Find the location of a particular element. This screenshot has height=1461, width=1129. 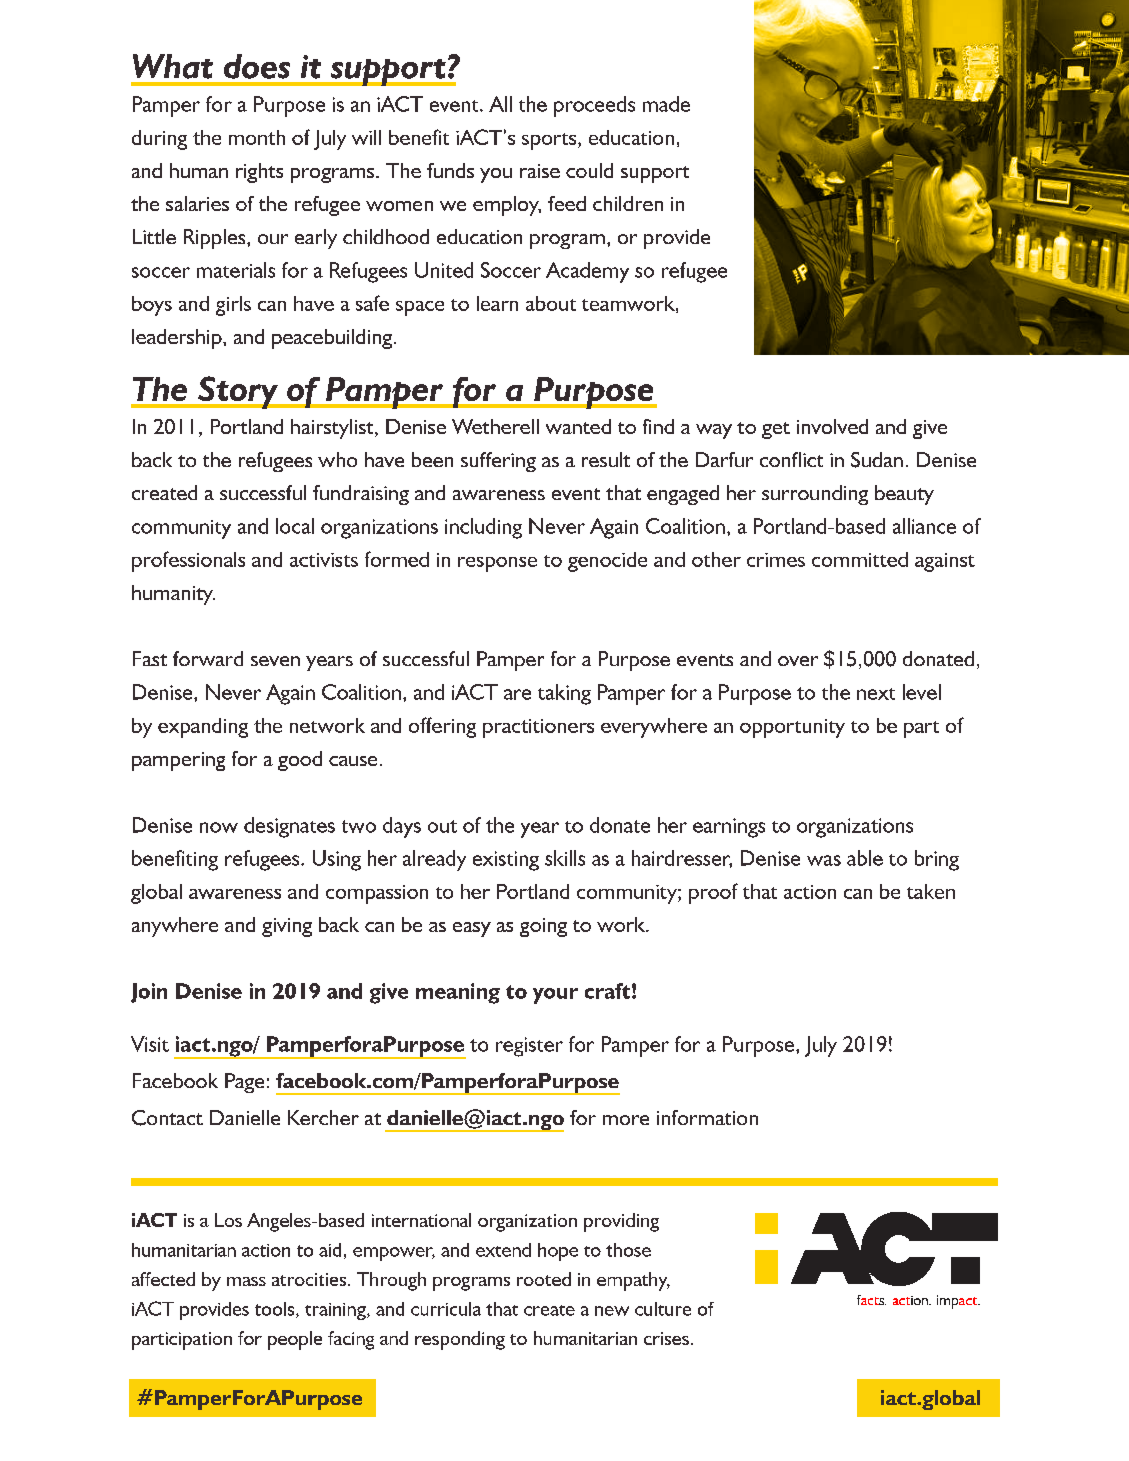

Page is located at coordinates (244, 1083).
